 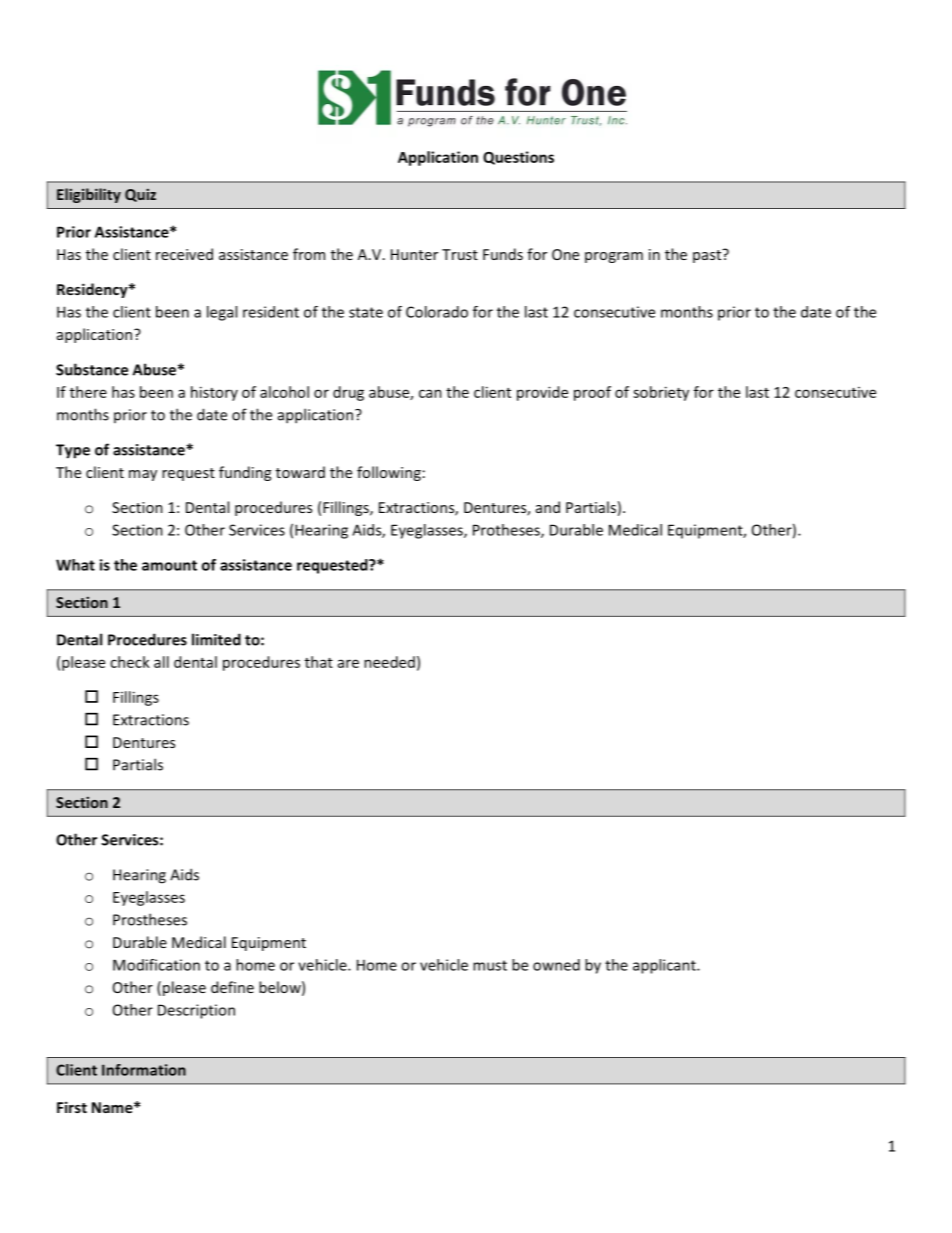 What do you see at coordinates (490, 965) in the screenshot?
I see `must` at bounding box center [490, 965].
